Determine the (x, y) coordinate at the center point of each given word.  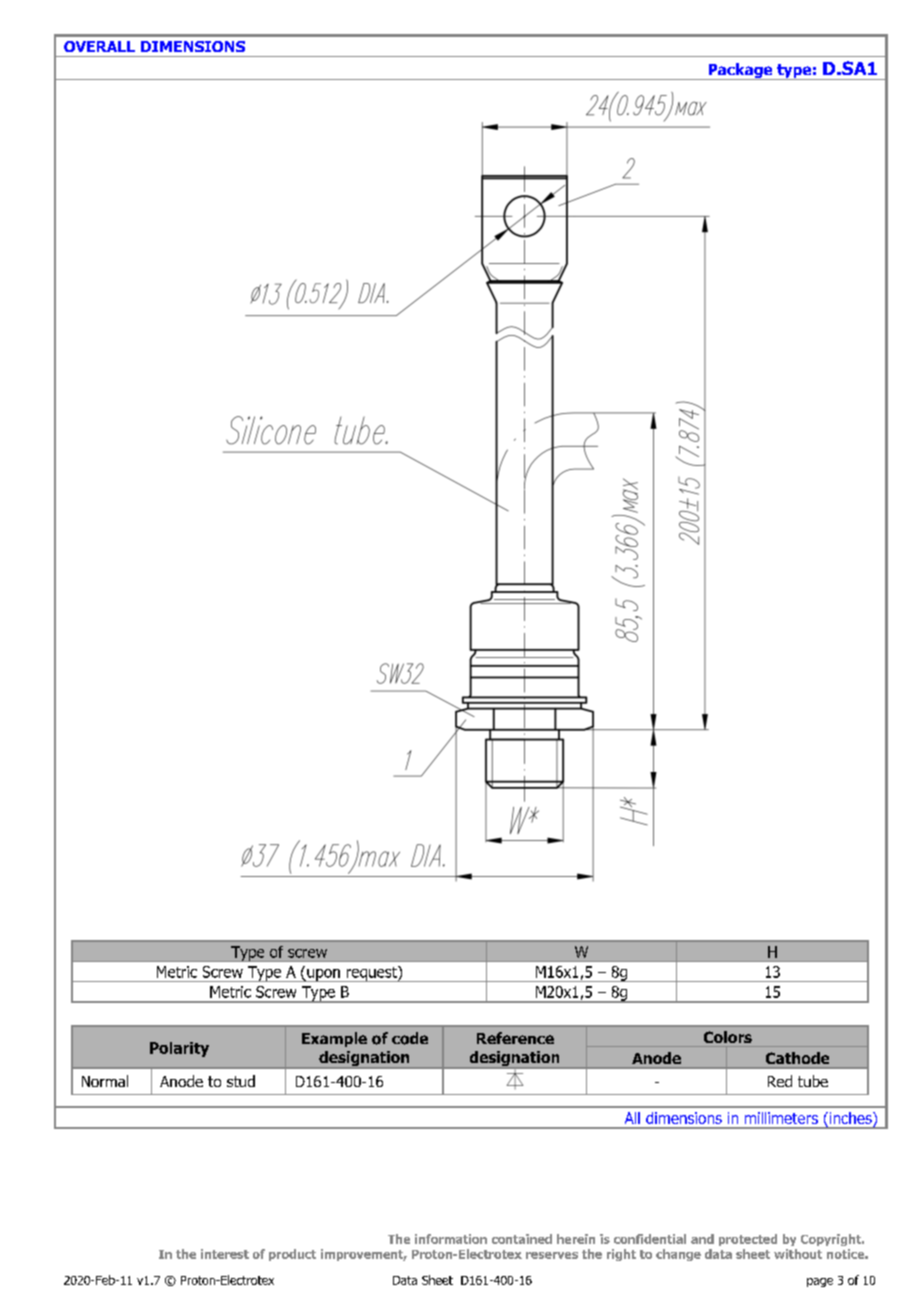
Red (780, 1081)
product (292, 1255)
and (702, 1239)
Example (334, 1039)
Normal (105, 1081)
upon (323, 975)
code (410, 1038)
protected (748, 1240)
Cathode (797, 1058)
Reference (515, 1038)
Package (740, 71)
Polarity (179, 1049)
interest (225, 1254)
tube (813, 1081)
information (451, 1239)
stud (241, 1081)
